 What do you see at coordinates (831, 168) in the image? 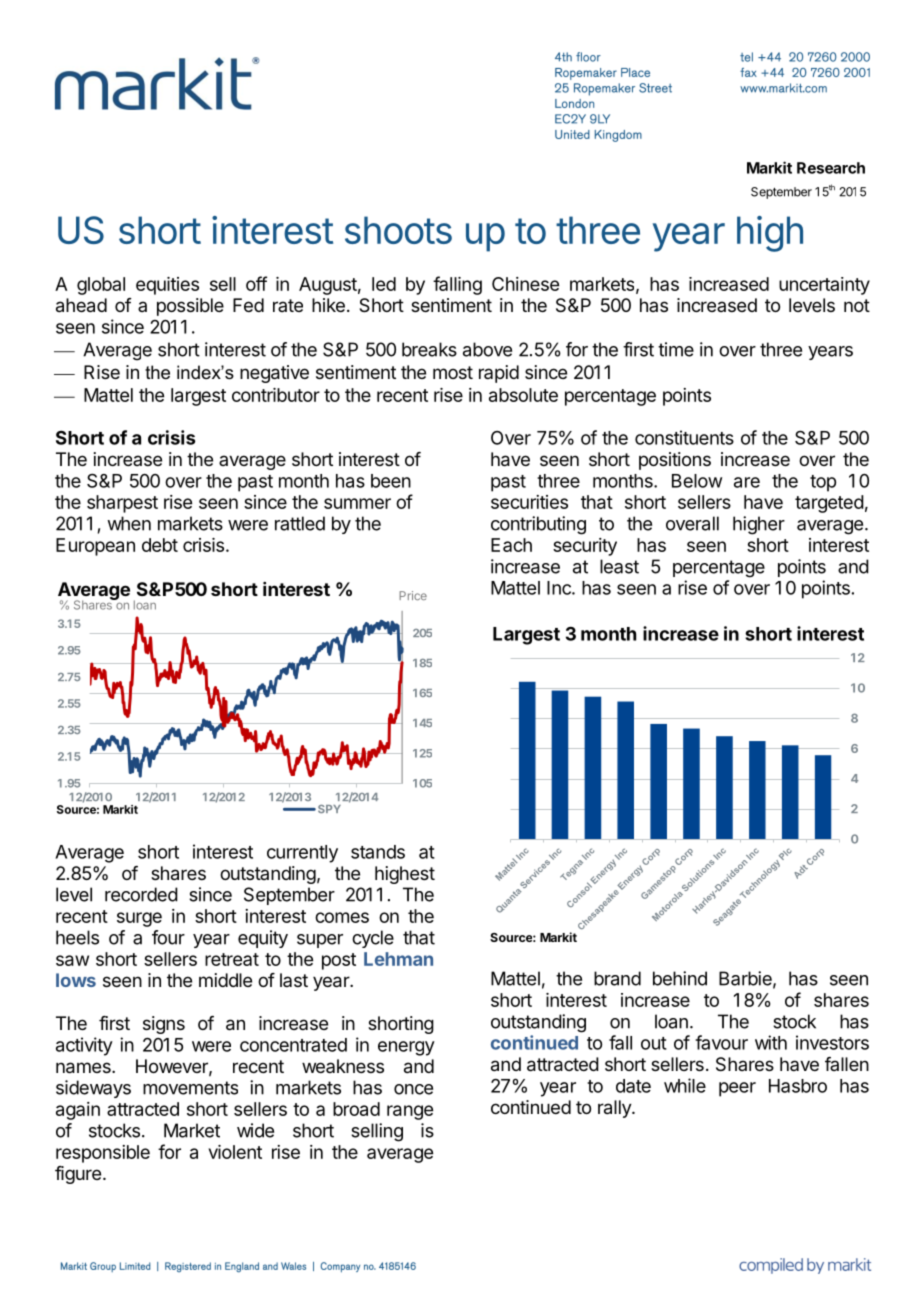
I see `Research` at bounding box center [831, 168].
